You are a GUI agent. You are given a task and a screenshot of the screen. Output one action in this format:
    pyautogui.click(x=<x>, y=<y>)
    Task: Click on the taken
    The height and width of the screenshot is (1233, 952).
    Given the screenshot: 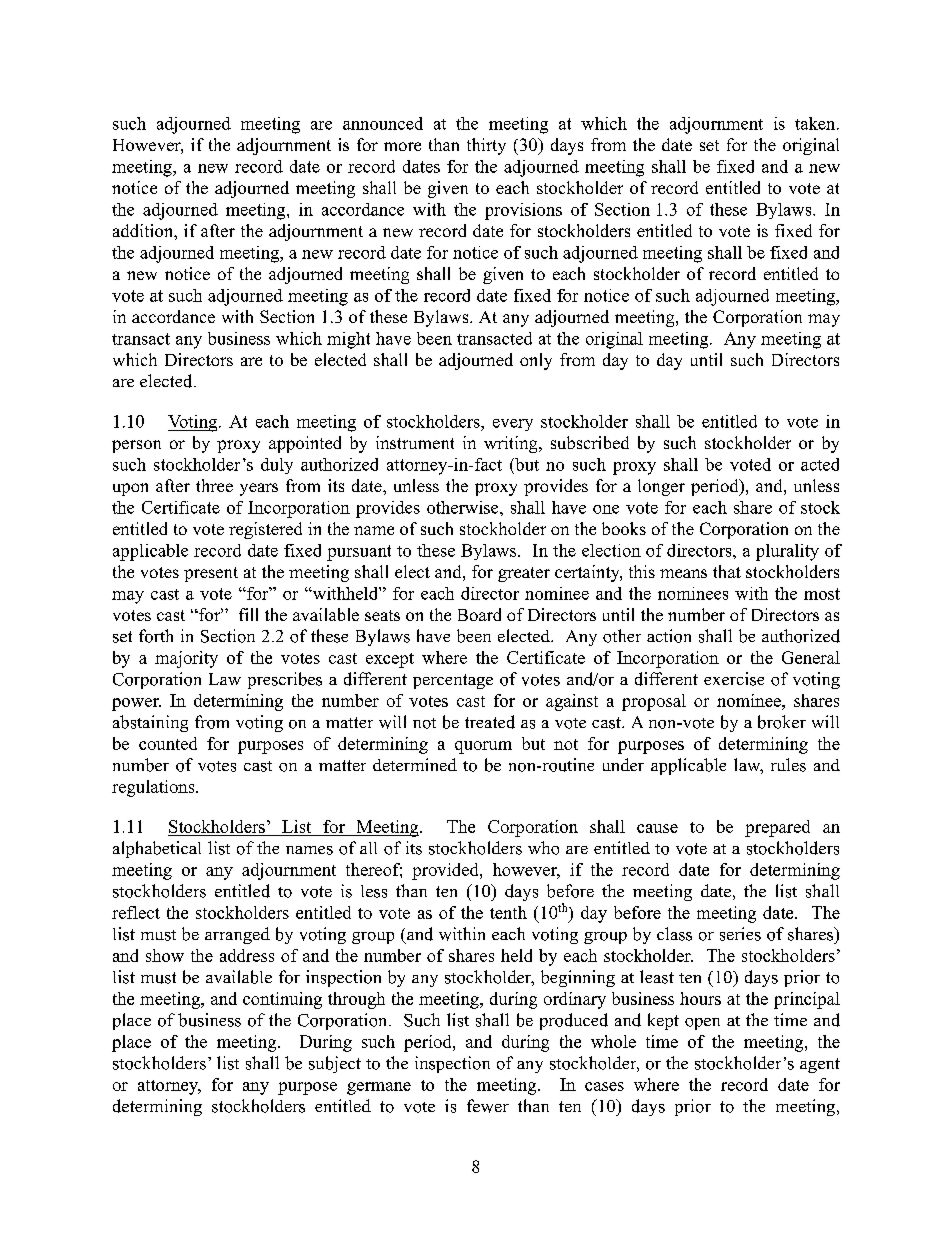 What is the action you would take?
    pyautogui.click(x=816, y=123)
